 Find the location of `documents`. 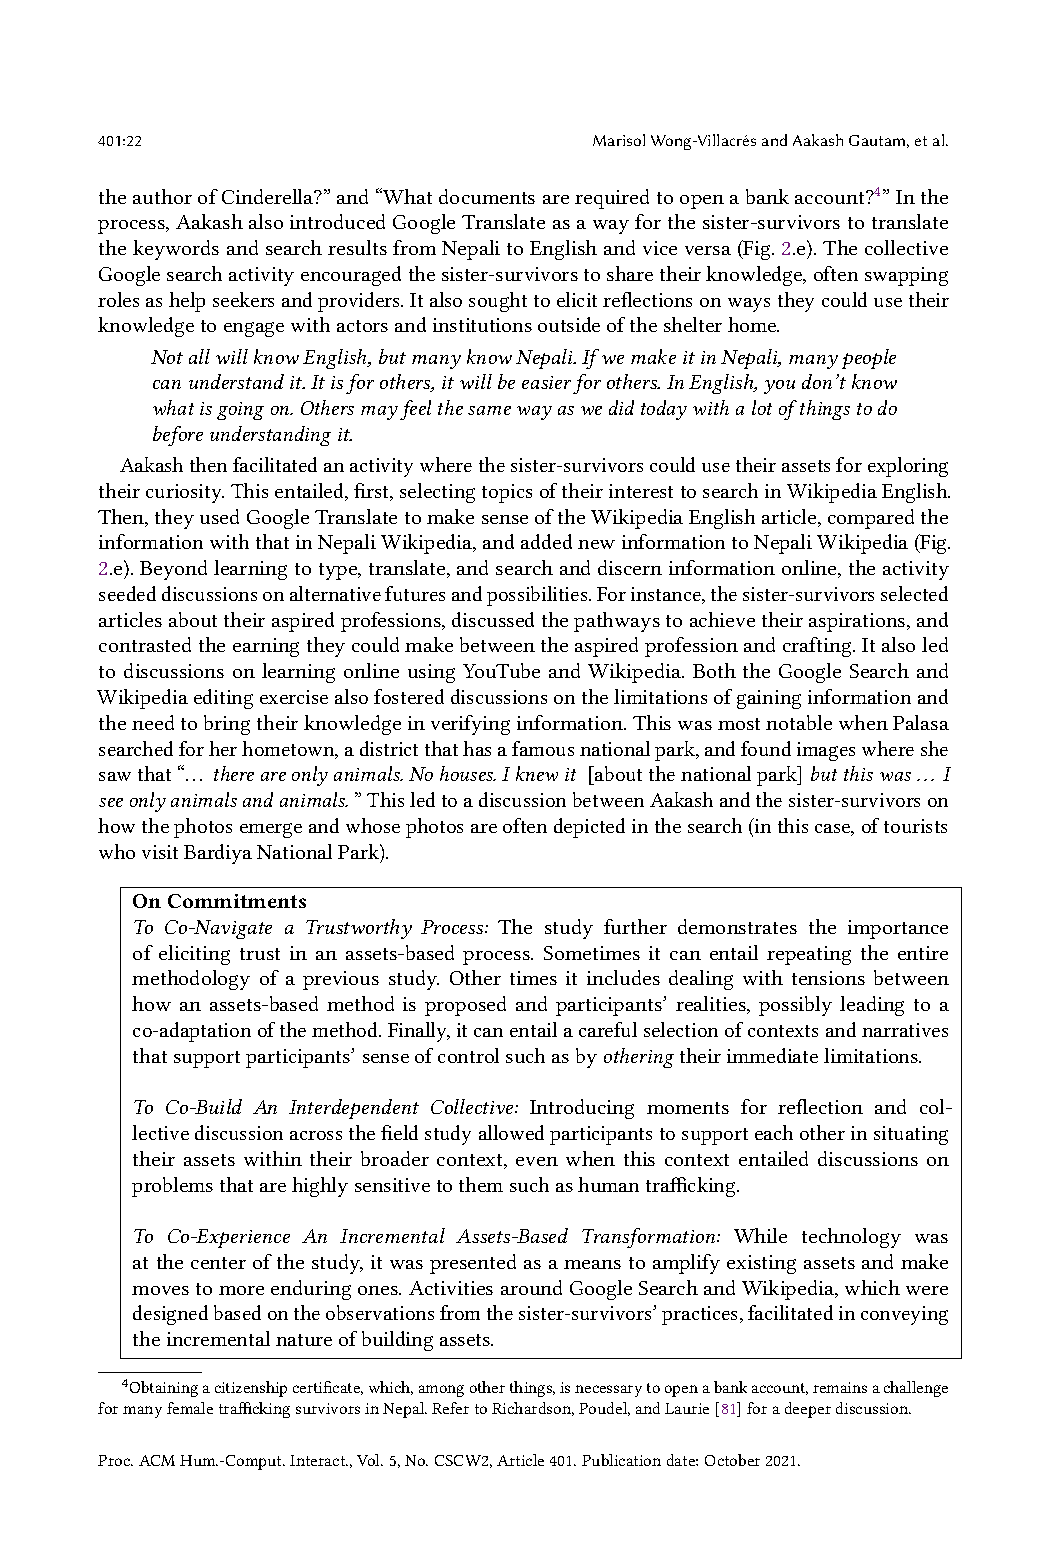

documents is located at coordinates (487, 196).
